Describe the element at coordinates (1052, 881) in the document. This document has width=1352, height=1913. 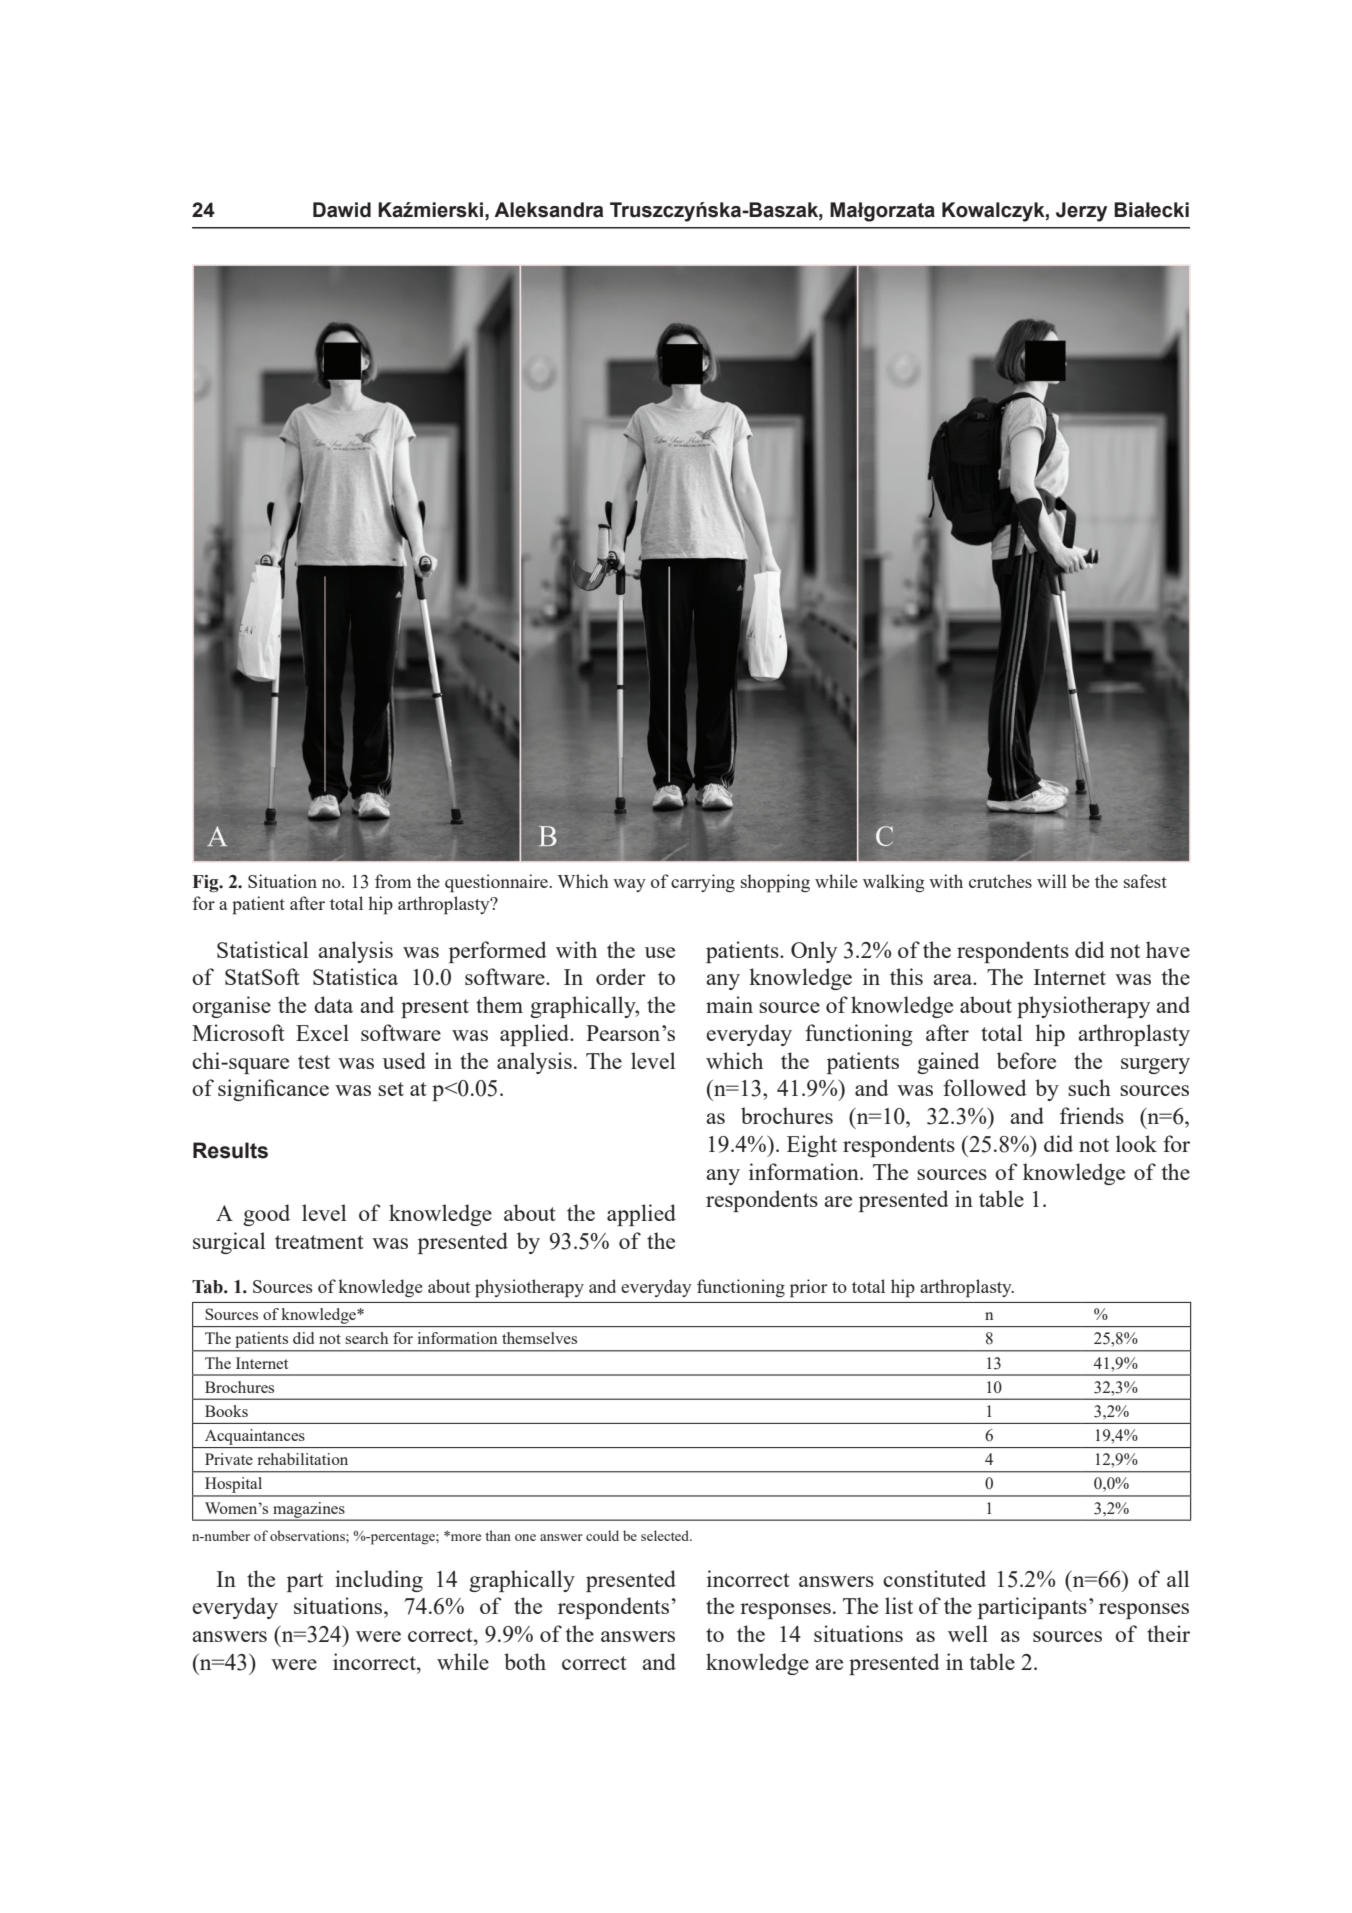
I see `will` at that location.
